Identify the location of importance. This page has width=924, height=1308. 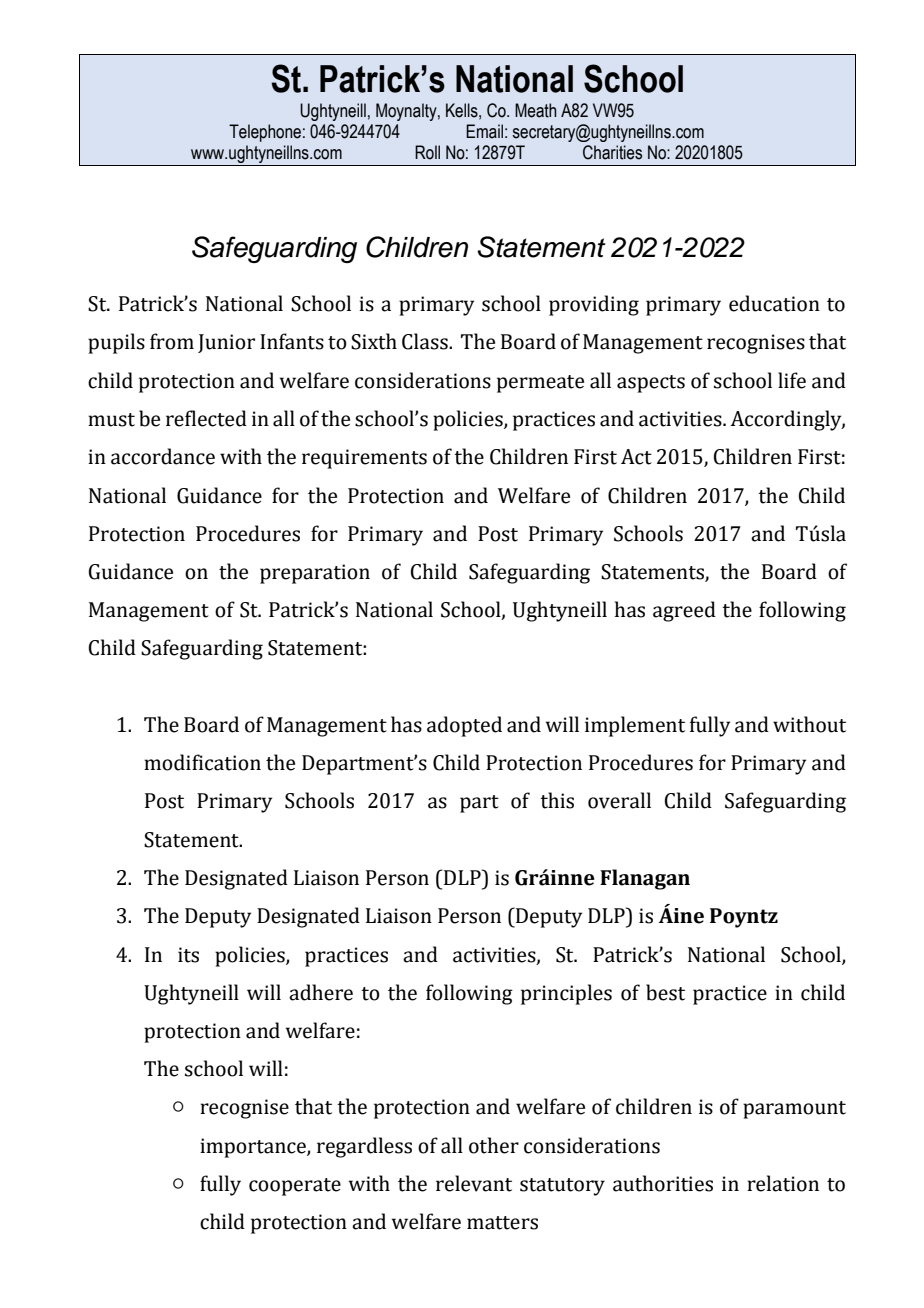
(254, 1148).
